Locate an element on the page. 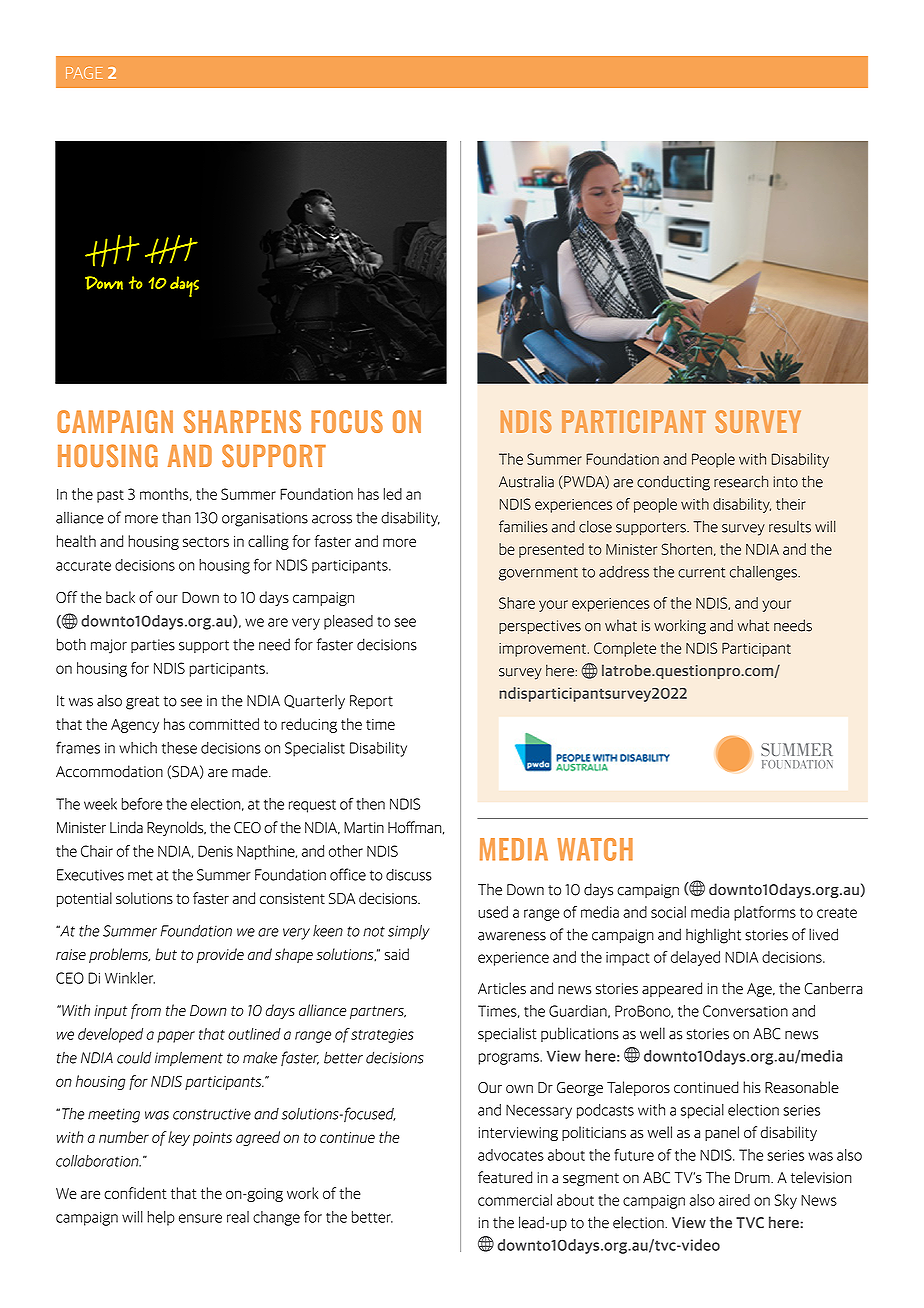 The width and height of the page is (924, 1308). PAGE is located at coordinates (84, 73).
